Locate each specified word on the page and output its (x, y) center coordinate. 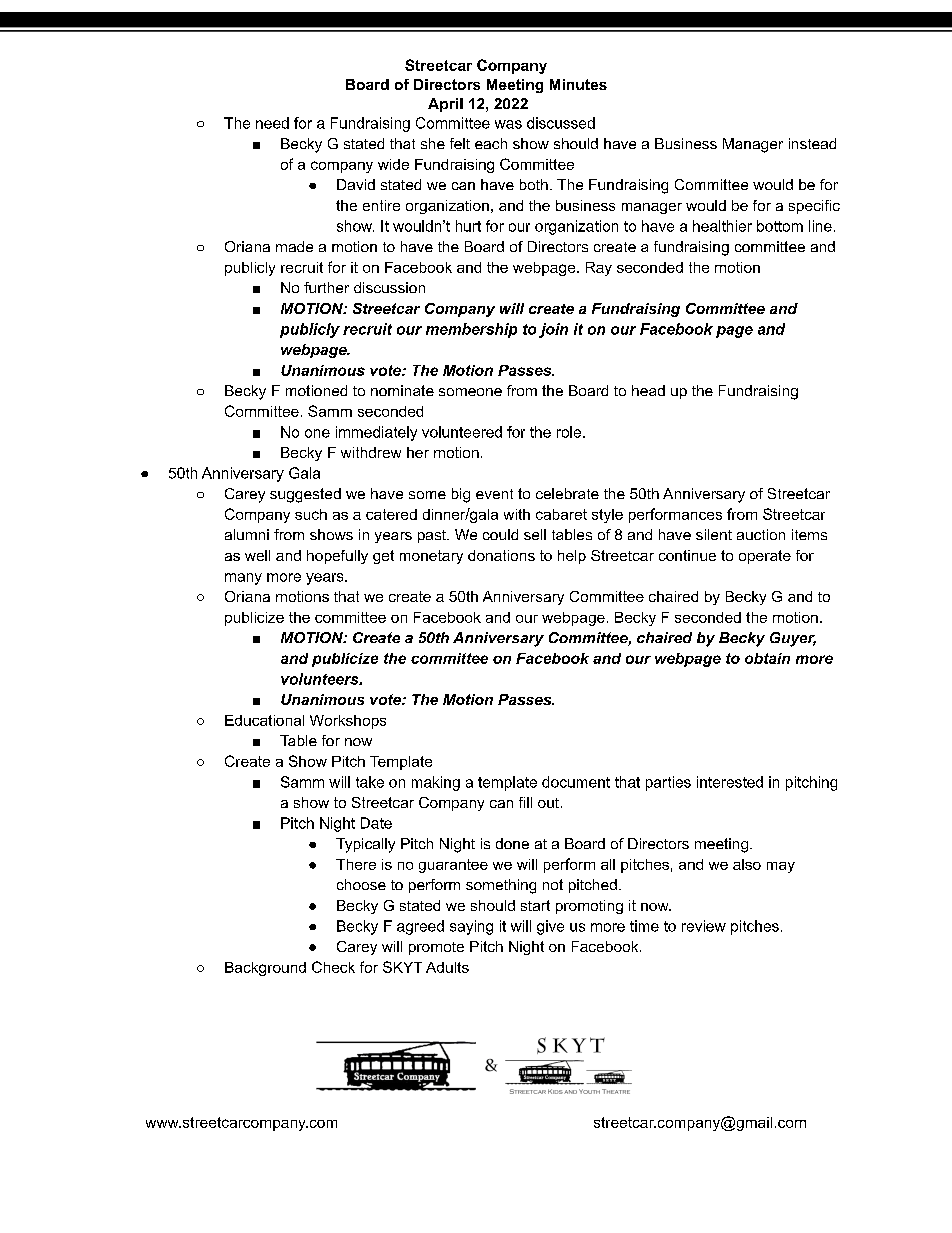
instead (812, 143)
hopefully (337, 557)
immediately (376, 433)
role (569, 432)
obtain (767, 658)
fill (525, 802)
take (370, 782)
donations (501, 555)
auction (761, 534)
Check (333, 967)
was (508, 124)
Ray (599, 269)
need (272, 123)
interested (730, 782)
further (326, 287)
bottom (780, 226)
